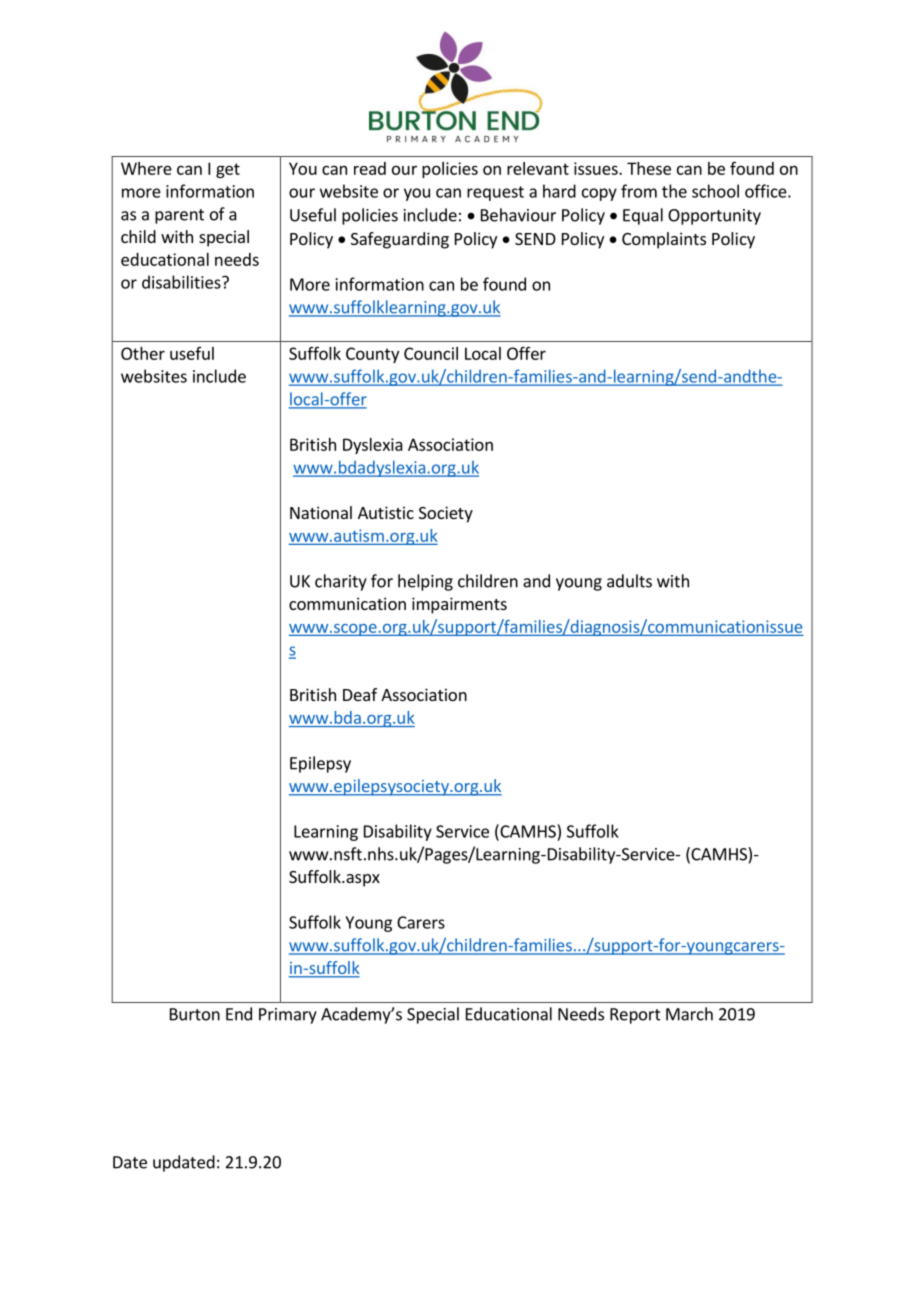 This page has height=1308, width=924. Describe the element at coordinates (635, 1016) in the page. I see `Report` at that location.
